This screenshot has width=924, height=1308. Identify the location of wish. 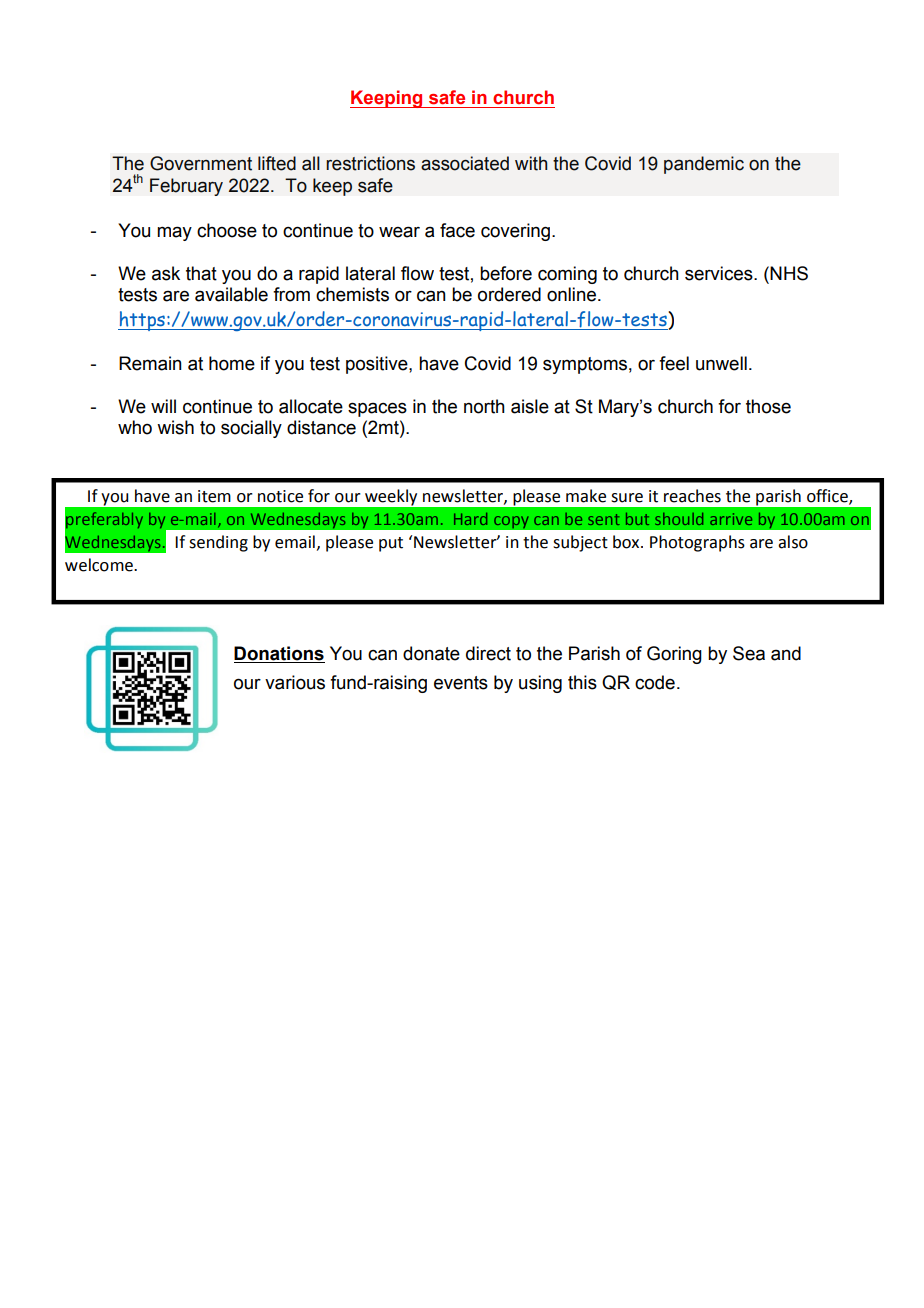
(175, 427).
